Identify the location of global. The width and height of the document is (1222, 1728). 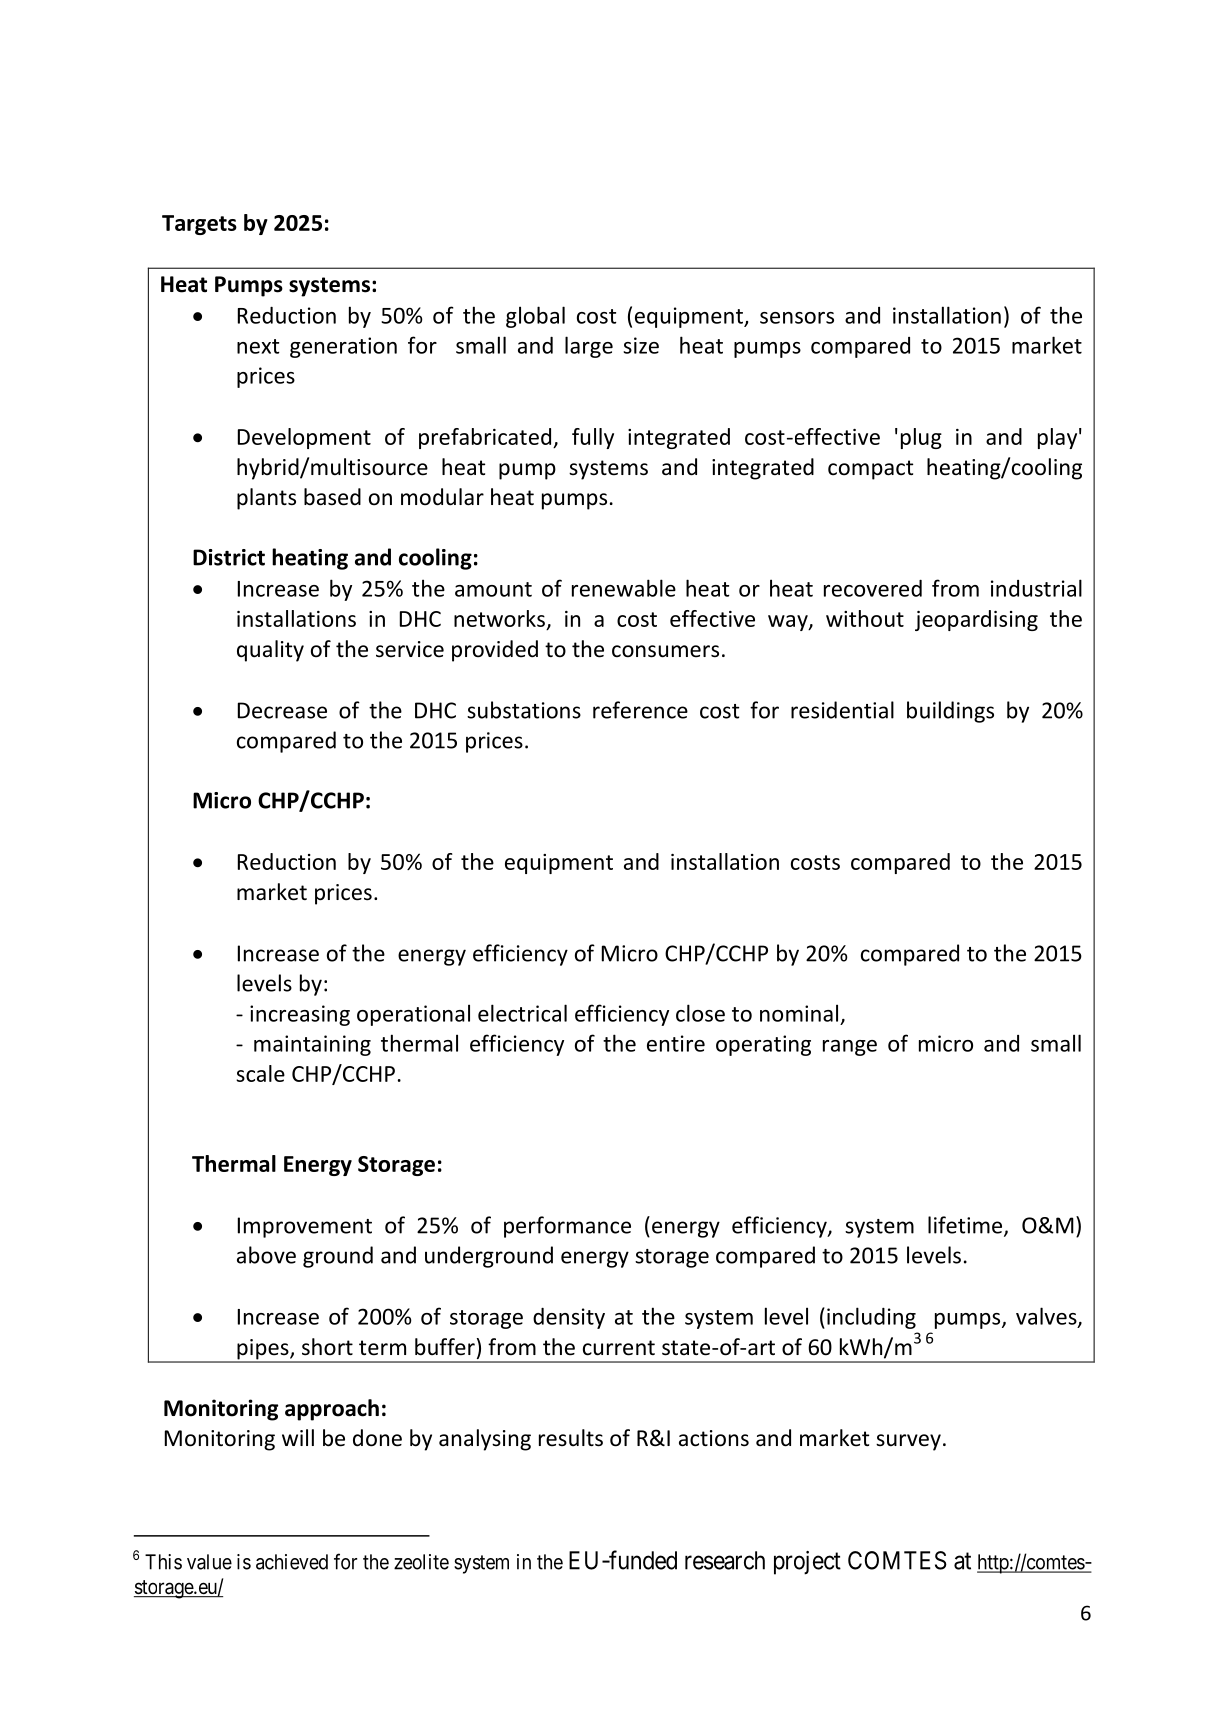
(535, 317).
